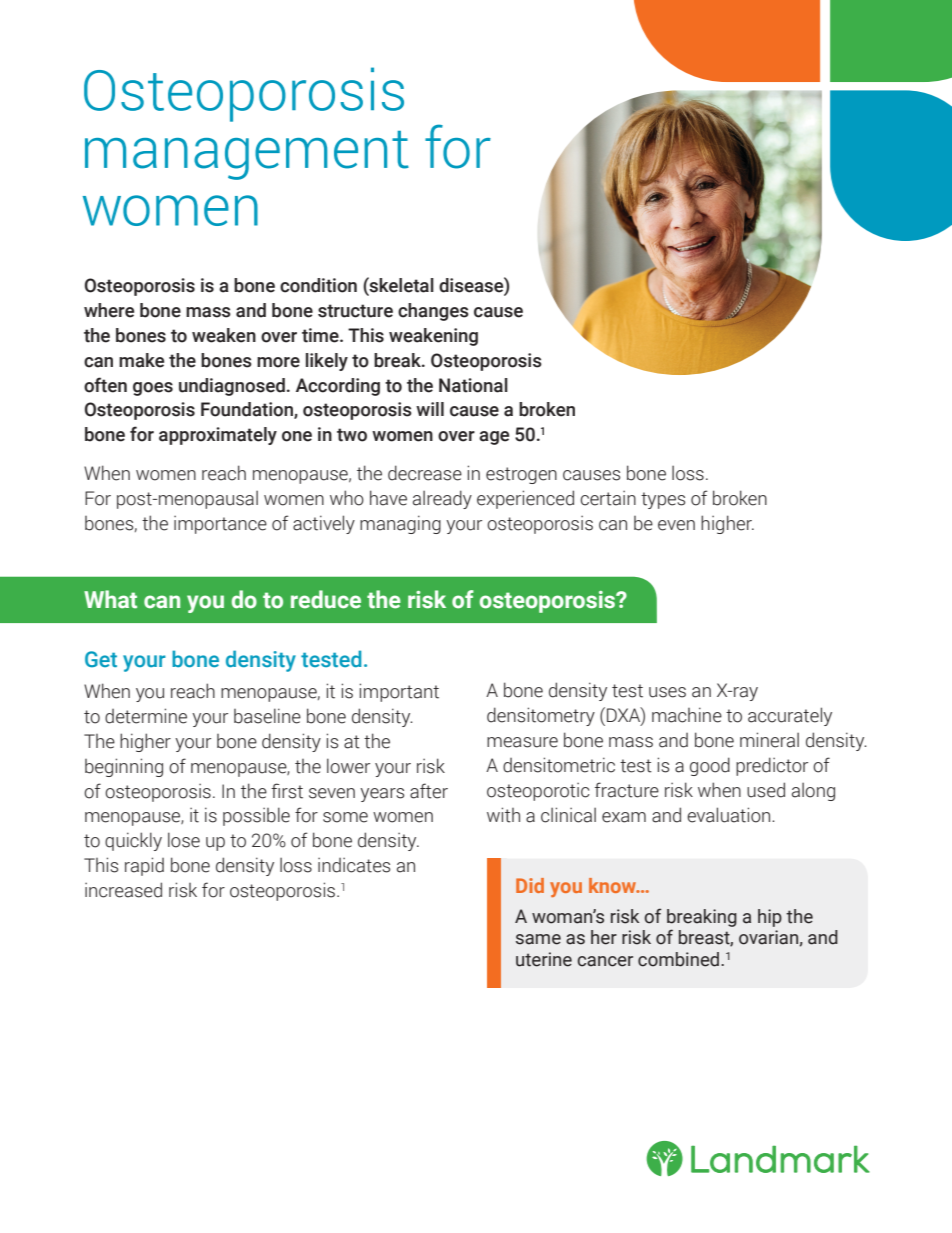  Describe the element at coordinates (318, 285) in the screenshot. I see `condition` at that location.
